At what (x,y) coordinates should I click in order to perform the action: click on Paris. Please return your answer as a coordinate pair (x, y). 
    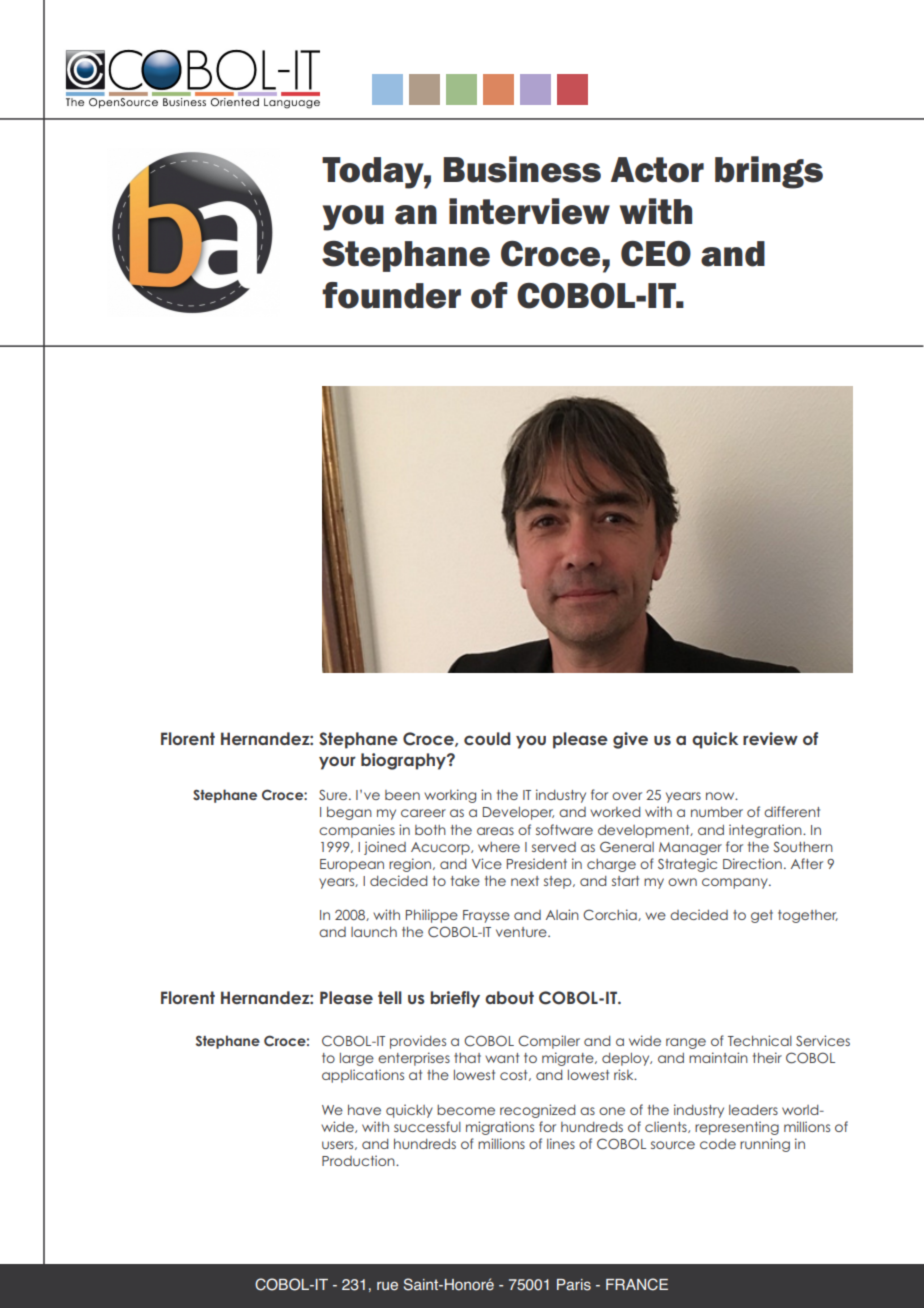
    Looking at the image, I should click on (574, 1285).
